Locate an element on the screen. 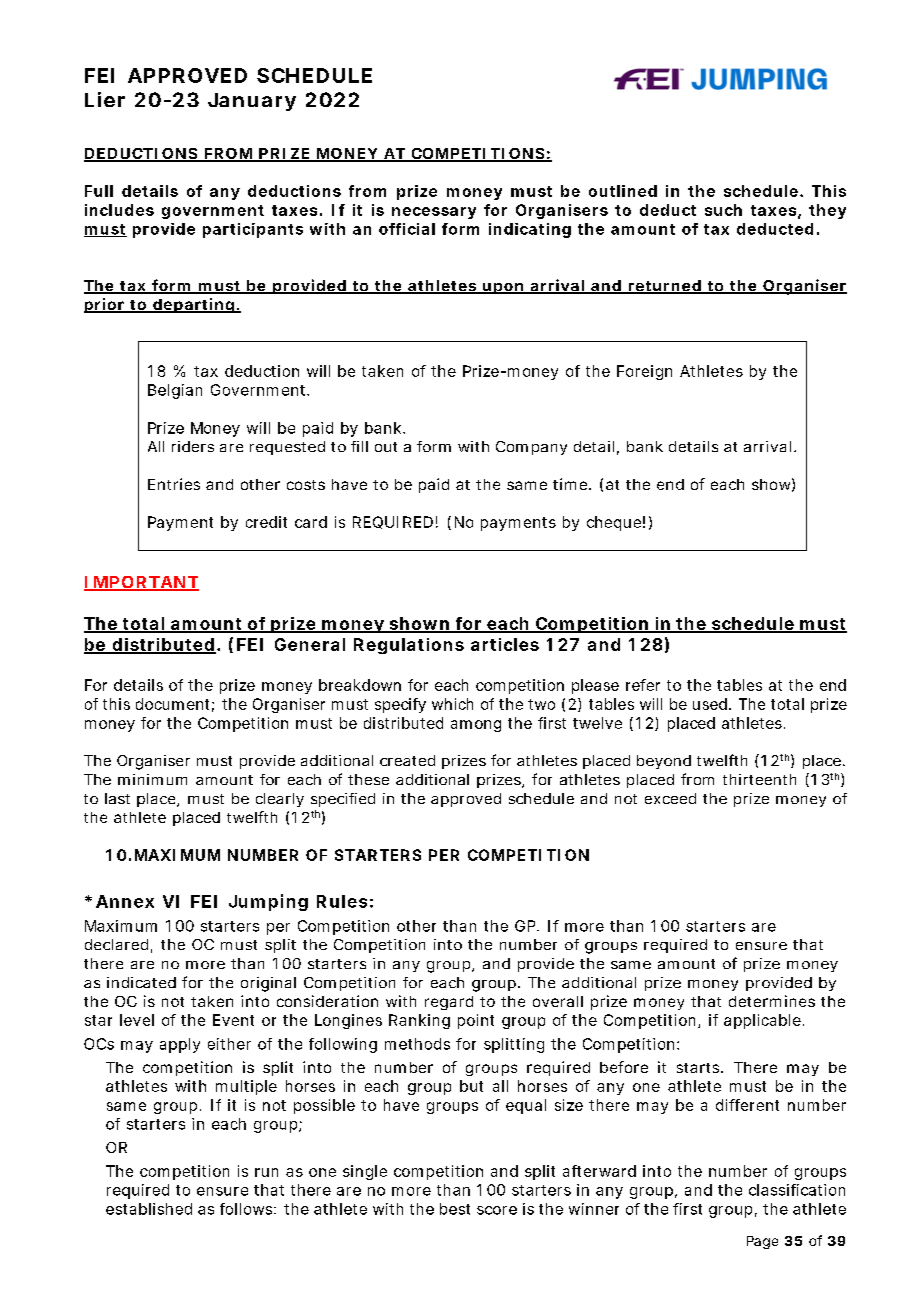 The height and width of the screenshot is (1308, 924). best is located at coordinates (455, 1209).
